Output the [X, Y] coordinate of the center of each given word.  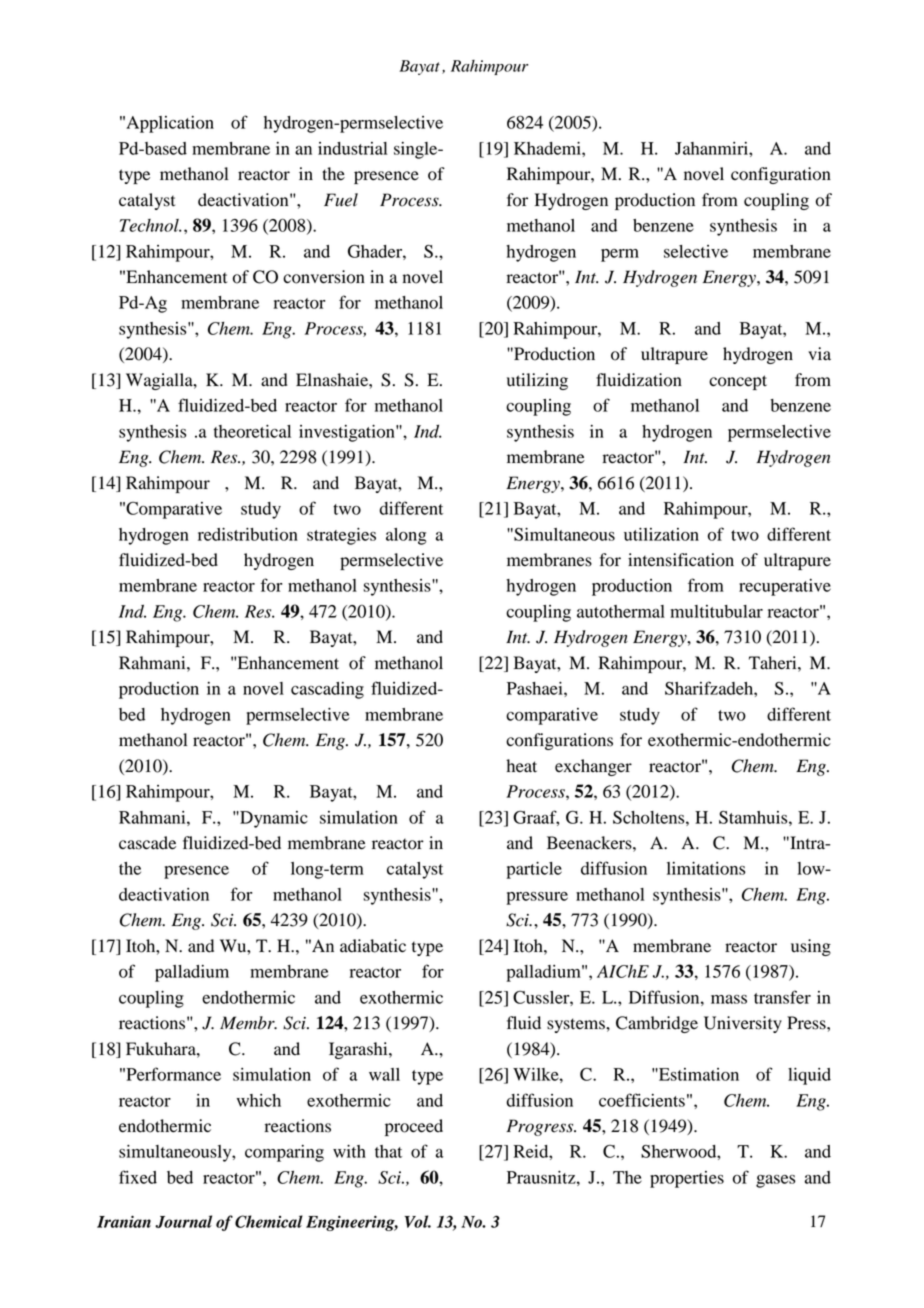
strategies [341, 536]
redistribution [248, 534]
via [819, 354]
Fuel [341, 200]
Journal [183, 1221]
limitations [706, 868]
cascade [147, 843]
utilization [661, 534]
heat [521, 766]
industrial [352, 148]
